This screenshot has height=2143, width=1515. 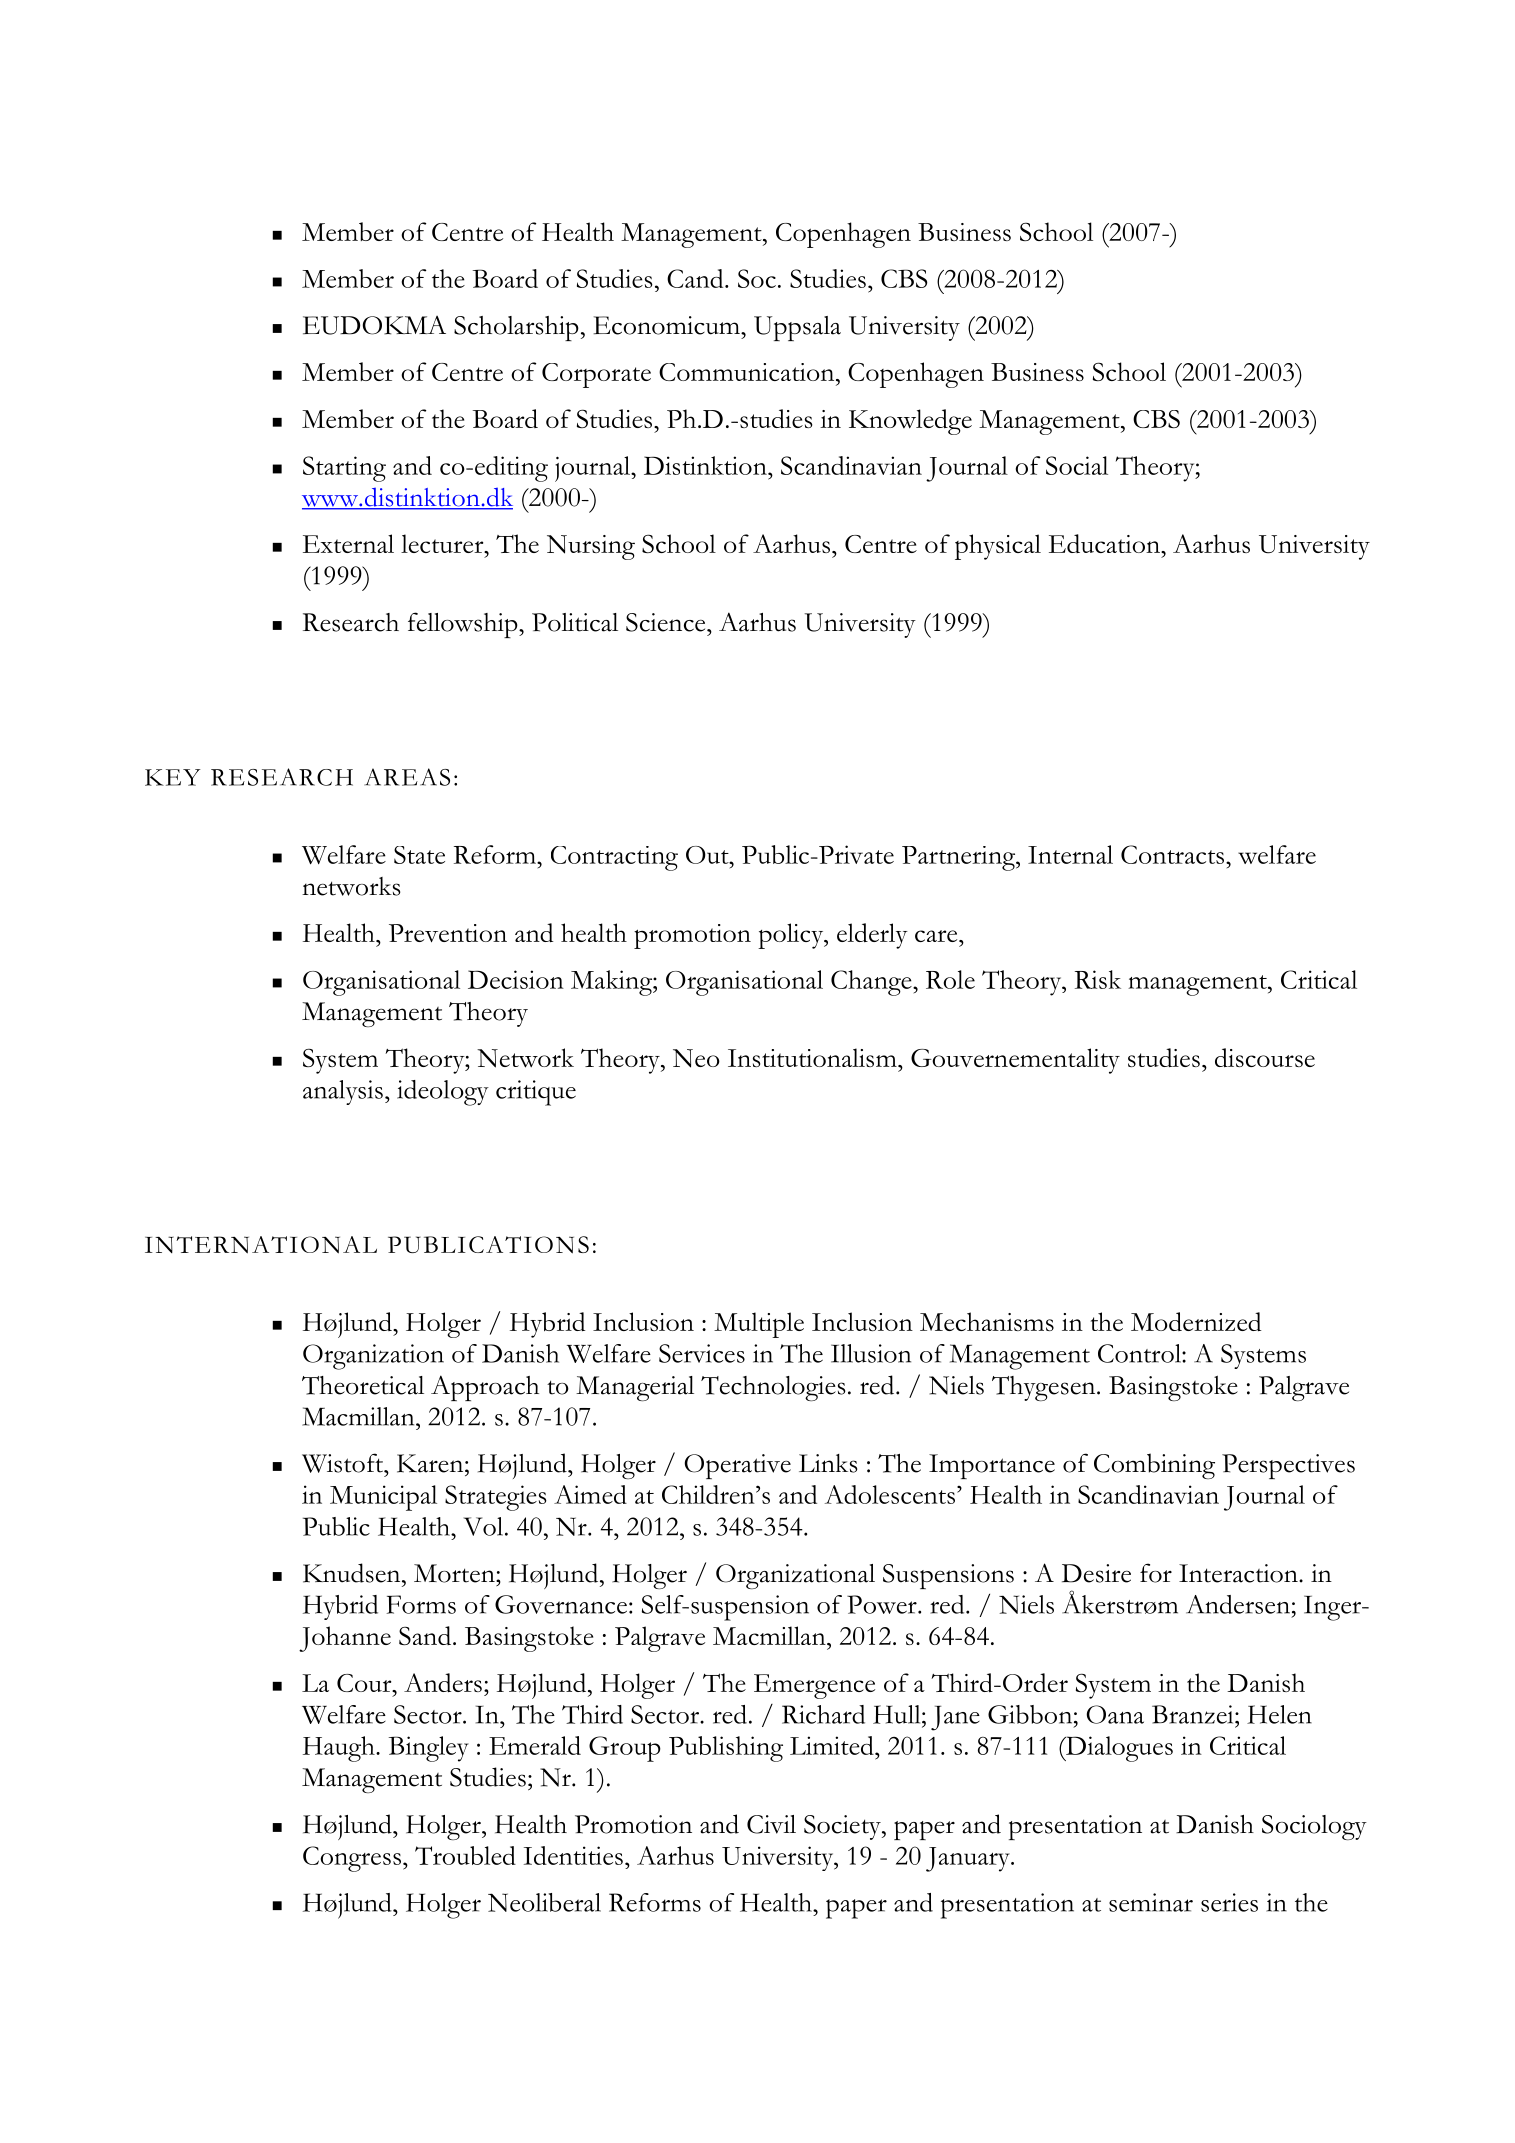 I want to click on critique, so click(x=536, y=1093).
